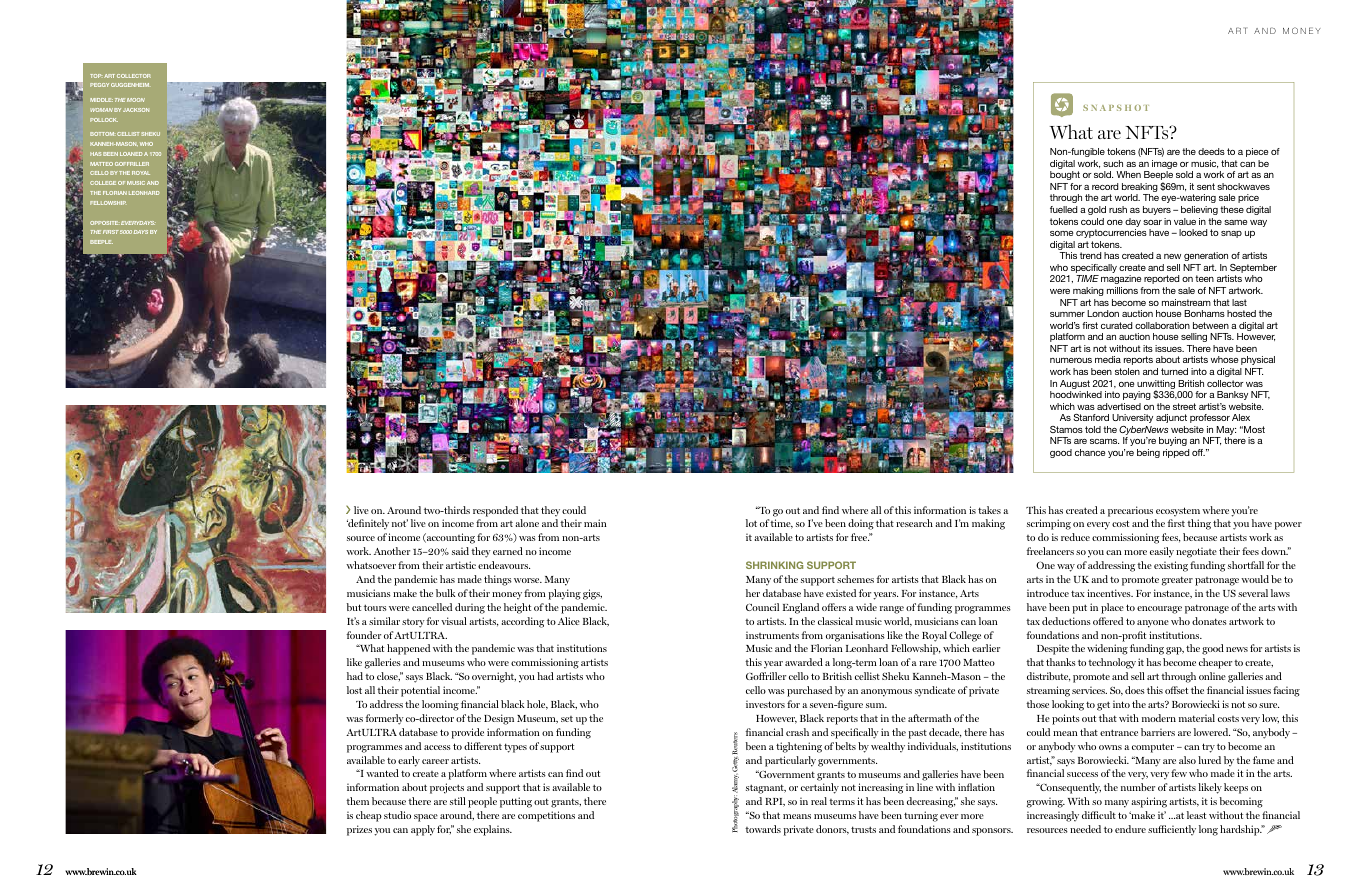  What do you see at coordinates (368, 524) in the screenshot?
I see `definitely` at bounding box center [368, 524].
